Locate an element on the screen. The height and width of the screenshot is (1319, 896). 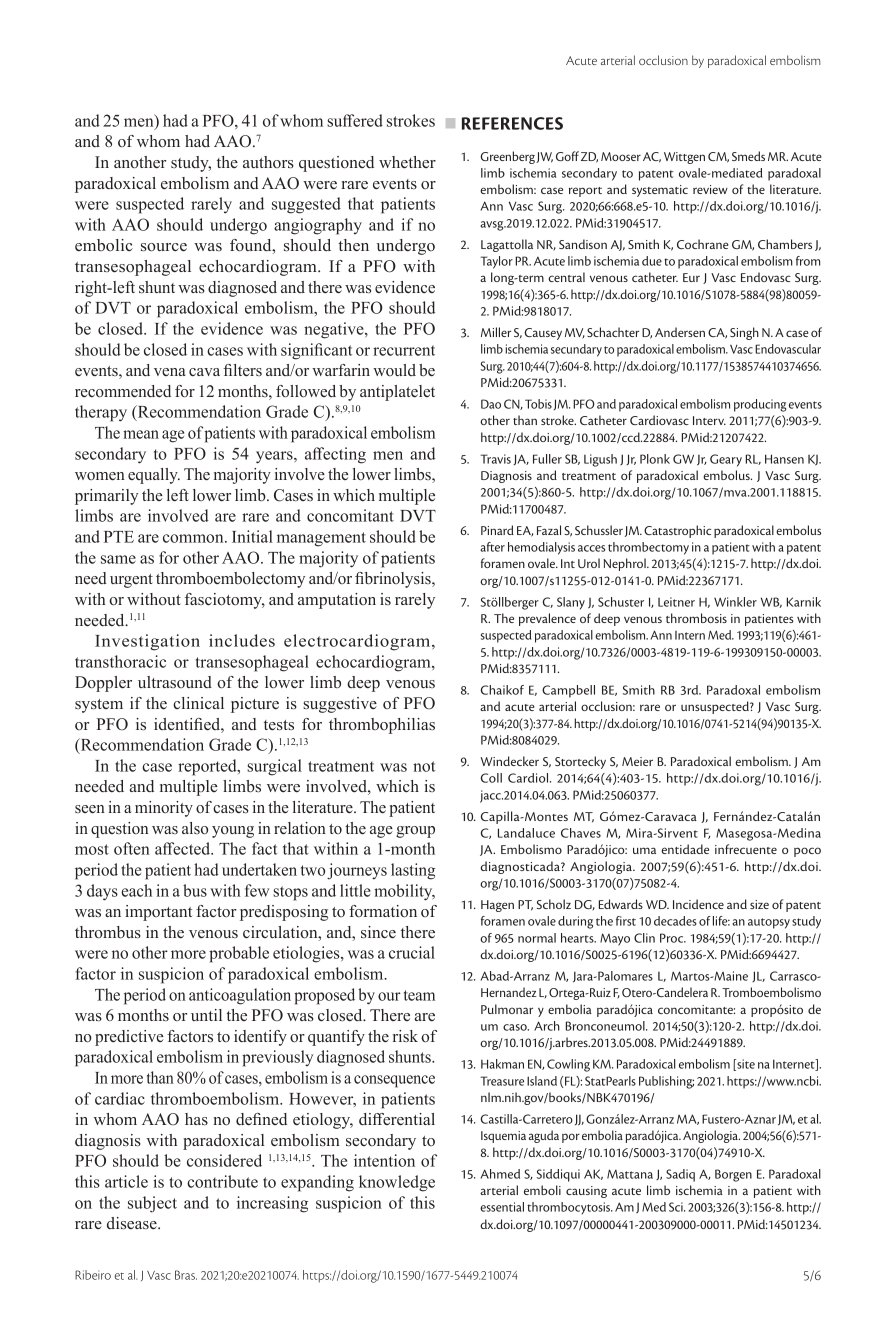
equally is located at coordinates (154, 476).
